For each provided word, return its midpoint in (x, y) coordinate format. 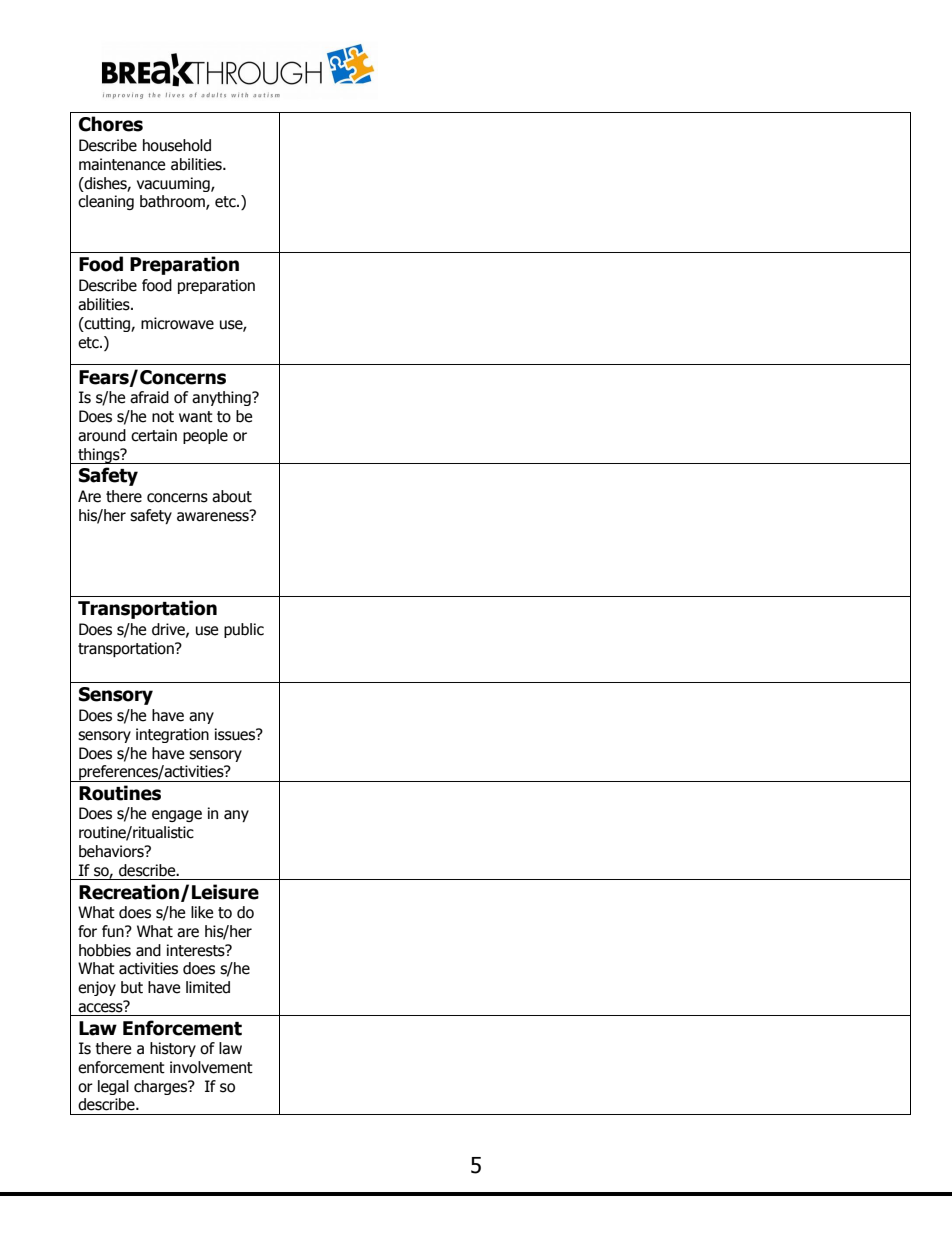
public (244, 630)
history (173, 1049)
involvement (211, 1067)
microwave (177, 323)
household (177, 145)
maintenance (122, 164)
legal (113, 1087)
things (99, 456)
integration (172, 735)
